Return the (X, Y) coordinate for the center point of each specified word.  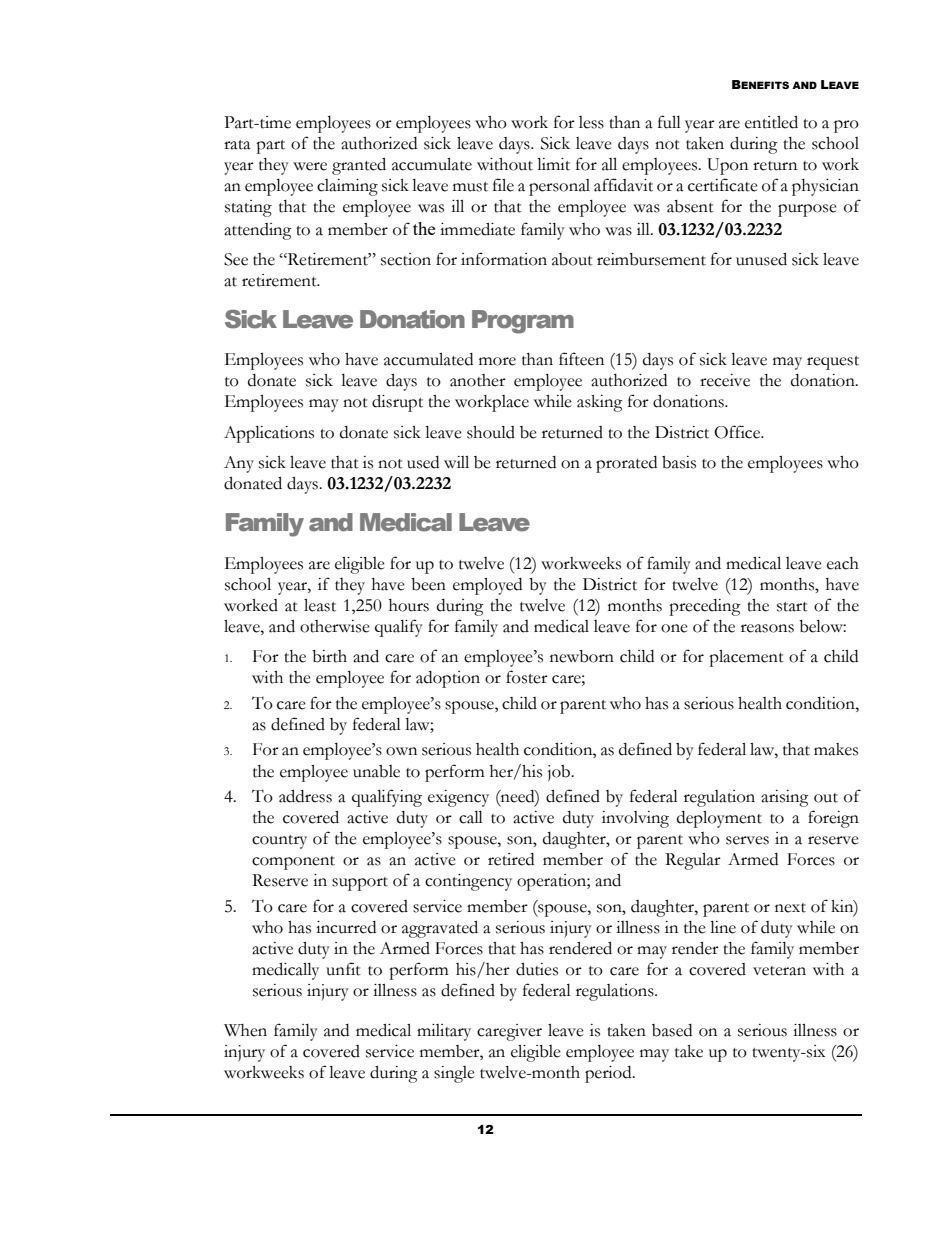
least (320, 605)
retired (511, 859)
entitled (771, 122)
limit (553, 164)
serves (747, 840)
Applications (269, 434)
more (497, 361)
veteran (779, 971)
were (310, 166)
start (792, 607)
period (609, 1074)
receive (725, 380)
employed (487, 586)
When (245, 1030)
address (305, 796)
